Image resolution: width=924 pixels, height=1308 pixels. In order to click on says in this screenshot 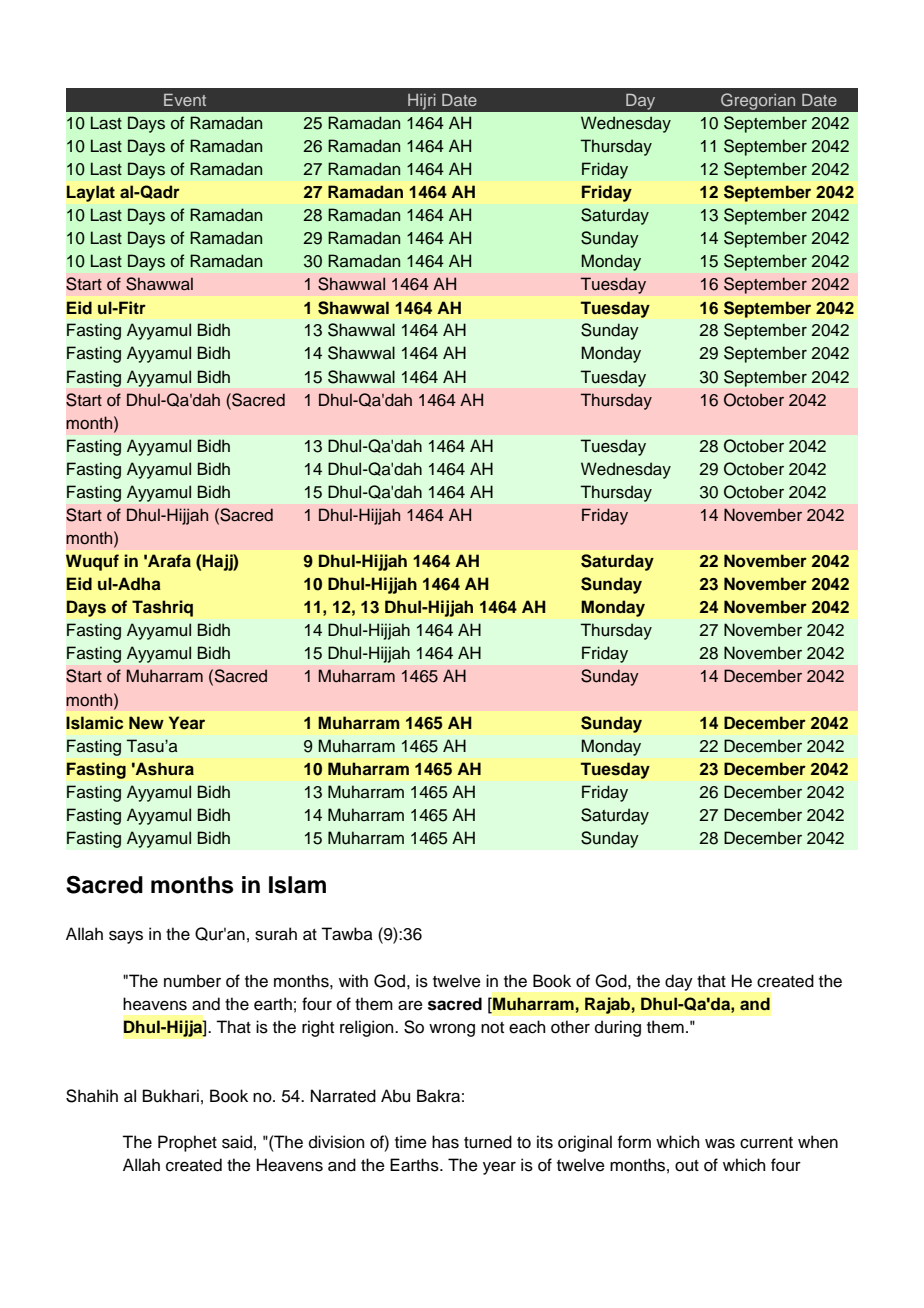, I will do `click(126, 937)`.
